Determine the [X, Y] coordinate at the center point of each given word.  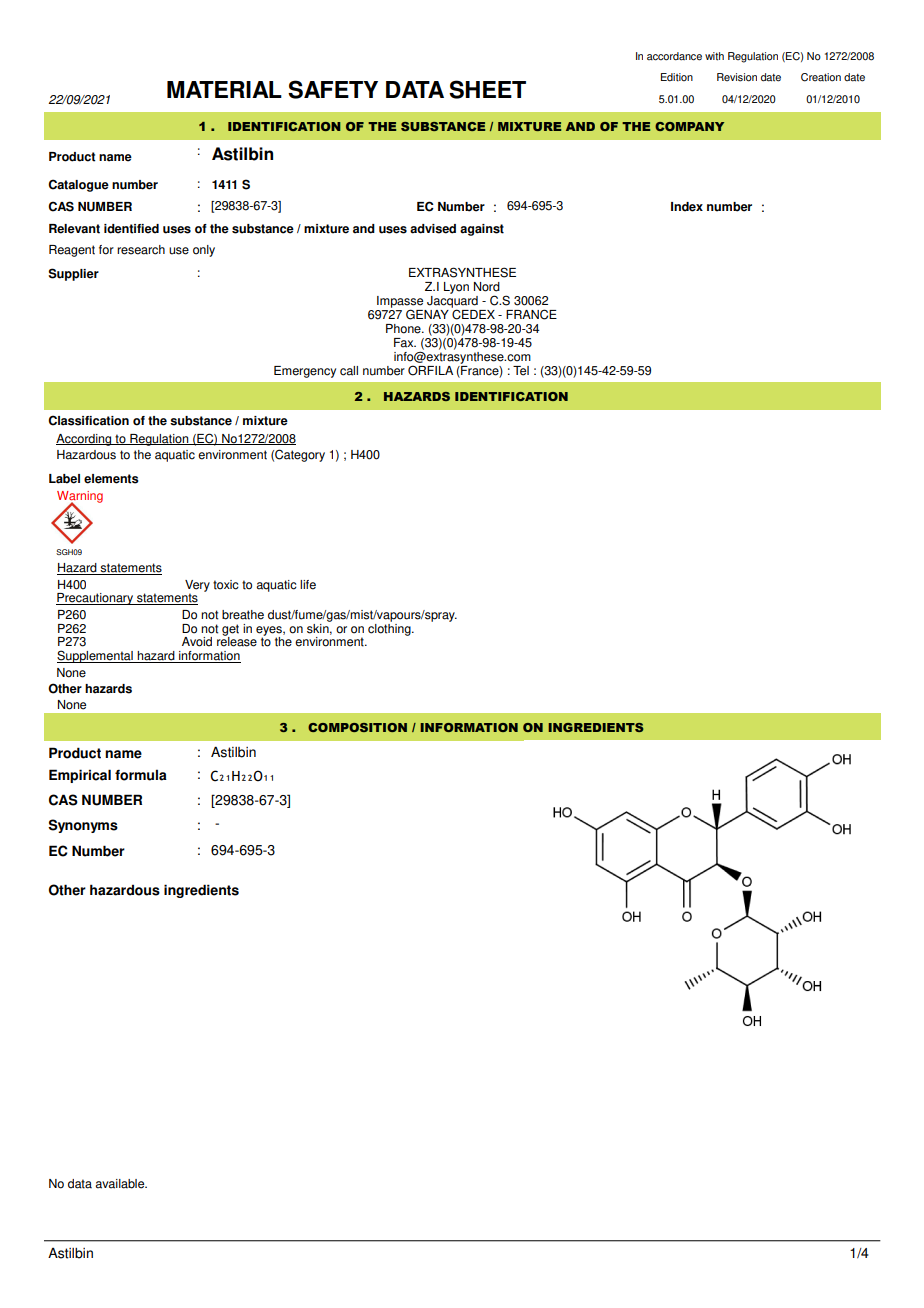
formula [141, 775]
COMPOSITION [357, 727]
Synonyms [83, 826]
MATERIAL [224, 89]
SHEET [487, 89]
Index [687, 207]
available [121, 1184]
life [308, 585]
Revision [737, 77]
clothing [390, 628]
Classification [88, 420]
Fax [405, 343]
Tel [521, 371]
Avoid [197, 642]
